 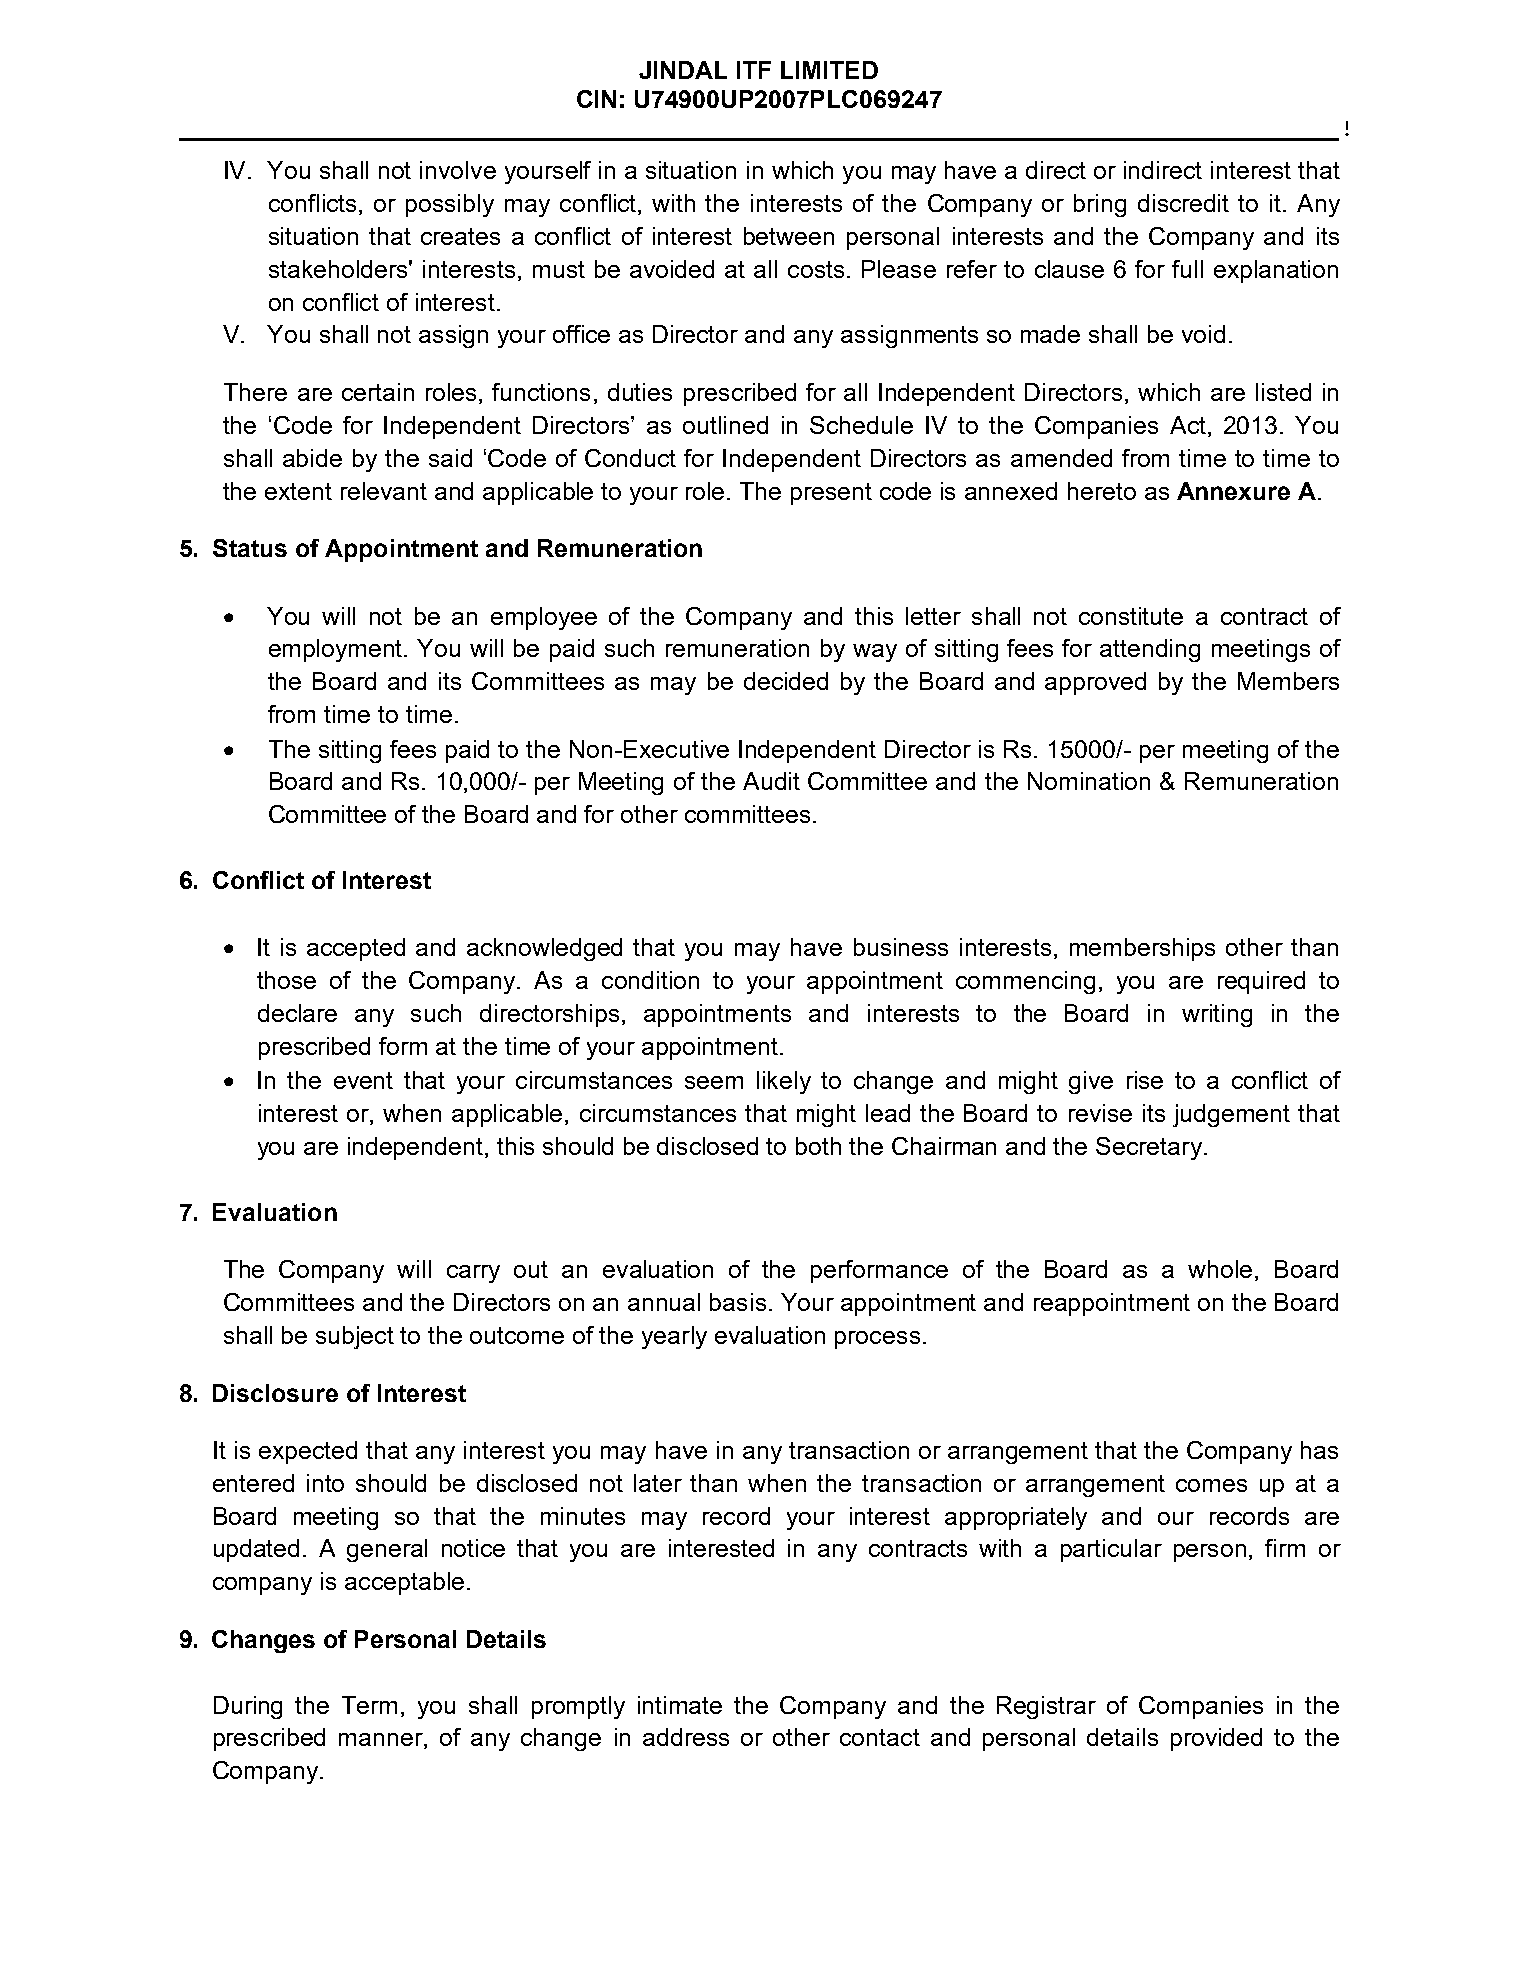 I want to click on LIMITED, so click(x=829, y=70).
